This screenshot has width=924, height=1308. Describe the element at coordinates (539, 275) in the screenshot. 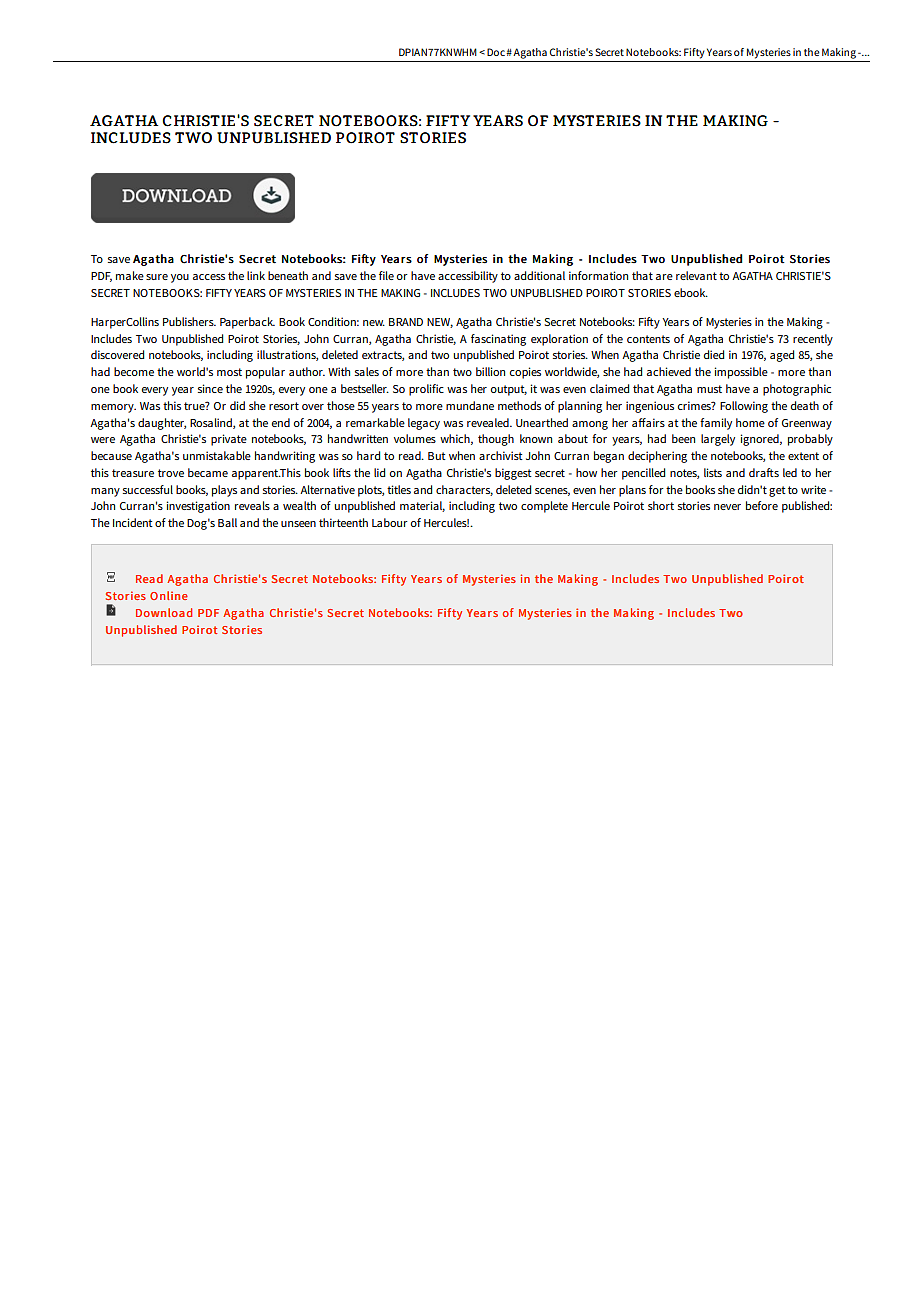

I see `additional` at that location.
